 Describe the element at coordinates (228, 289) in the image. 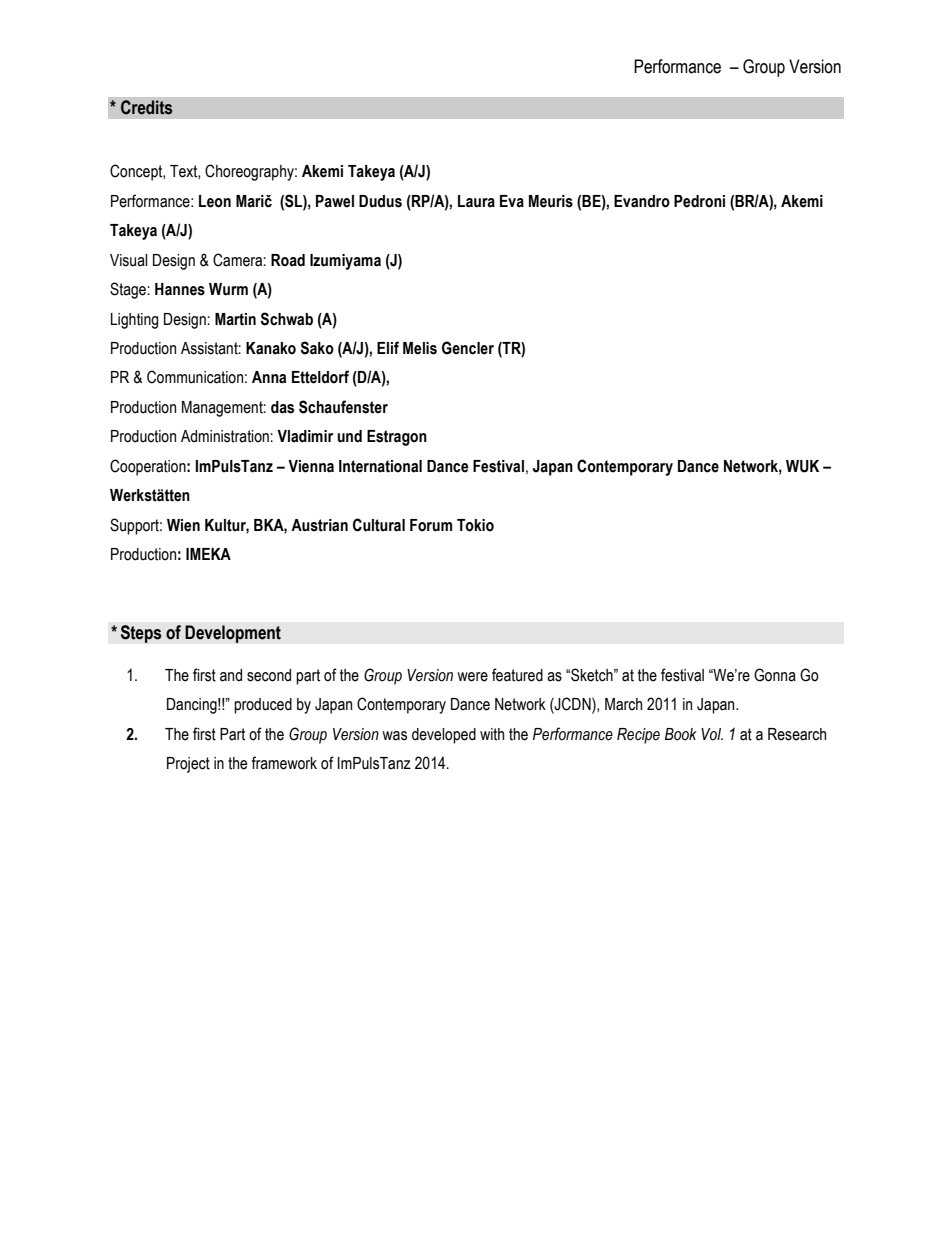

I see `Wurm` at that location.
